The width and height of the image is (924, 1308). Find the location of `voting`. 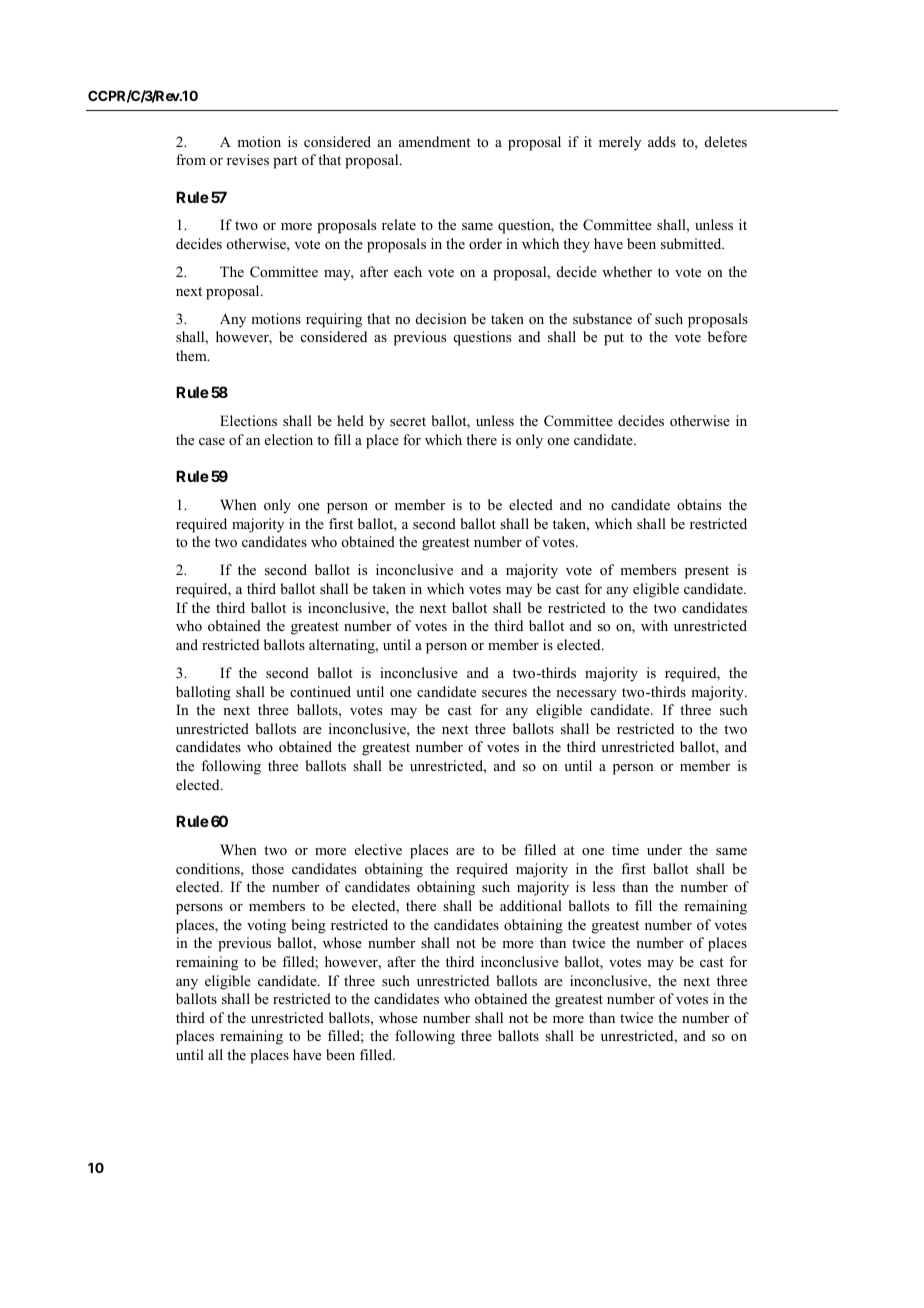

voting is located at coordinates (266, 926).
